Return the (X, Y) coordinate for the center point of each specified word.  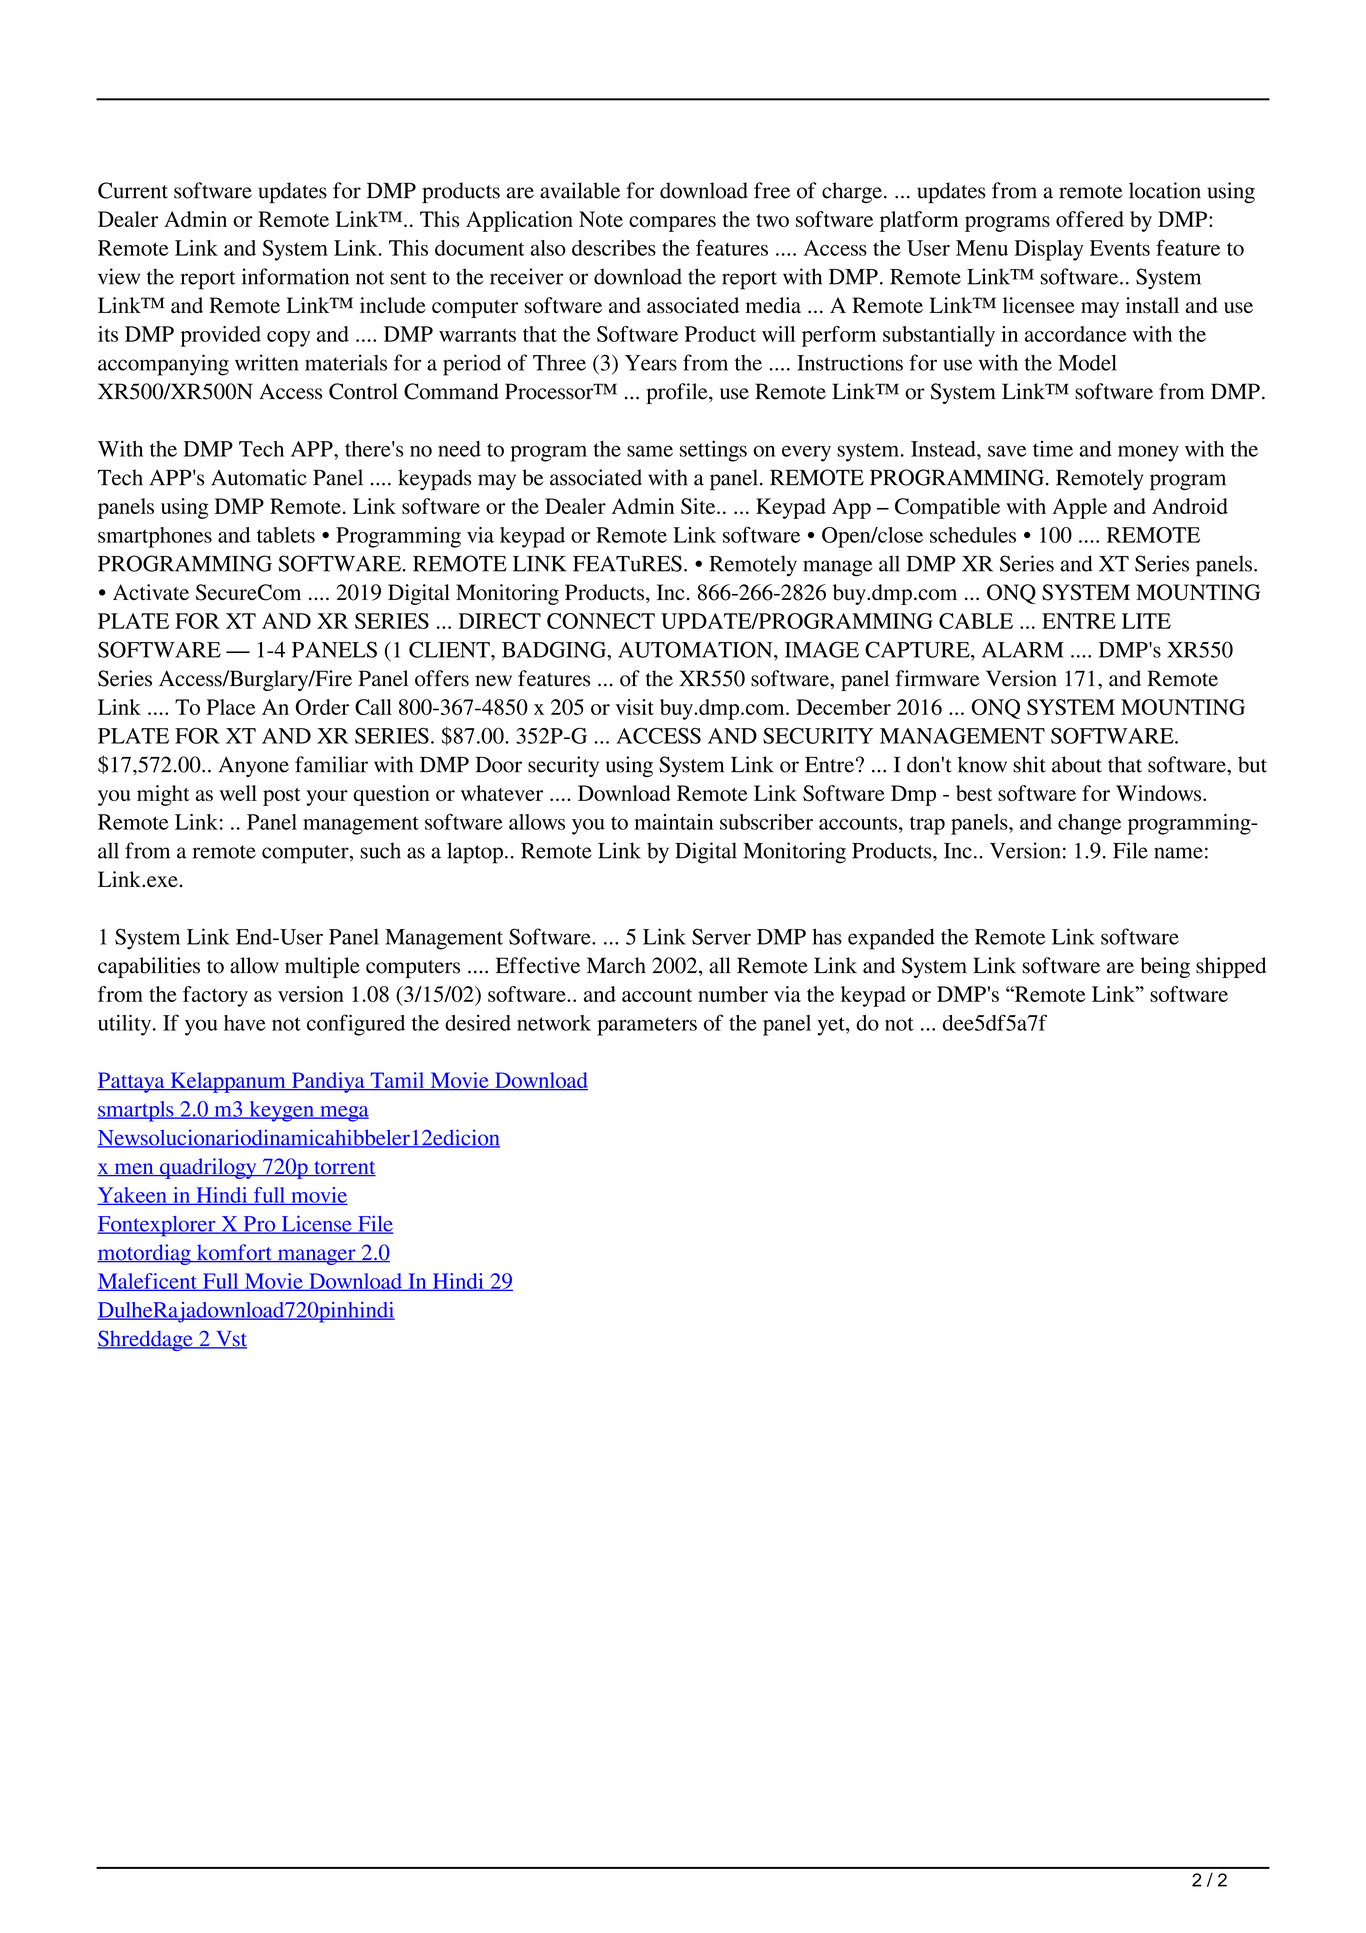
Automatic (259, 477)
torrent (344, 1168)
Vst (230, 1340)
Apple (1079, 508)
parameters (647, 1026)
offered (1090, 219)
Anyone (253, 767)
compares (672, 224)
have (245, 1023)
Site (699, 506)
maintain (673, 822)
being (1165, 967)
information (295, 276)
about (1077, 764)
